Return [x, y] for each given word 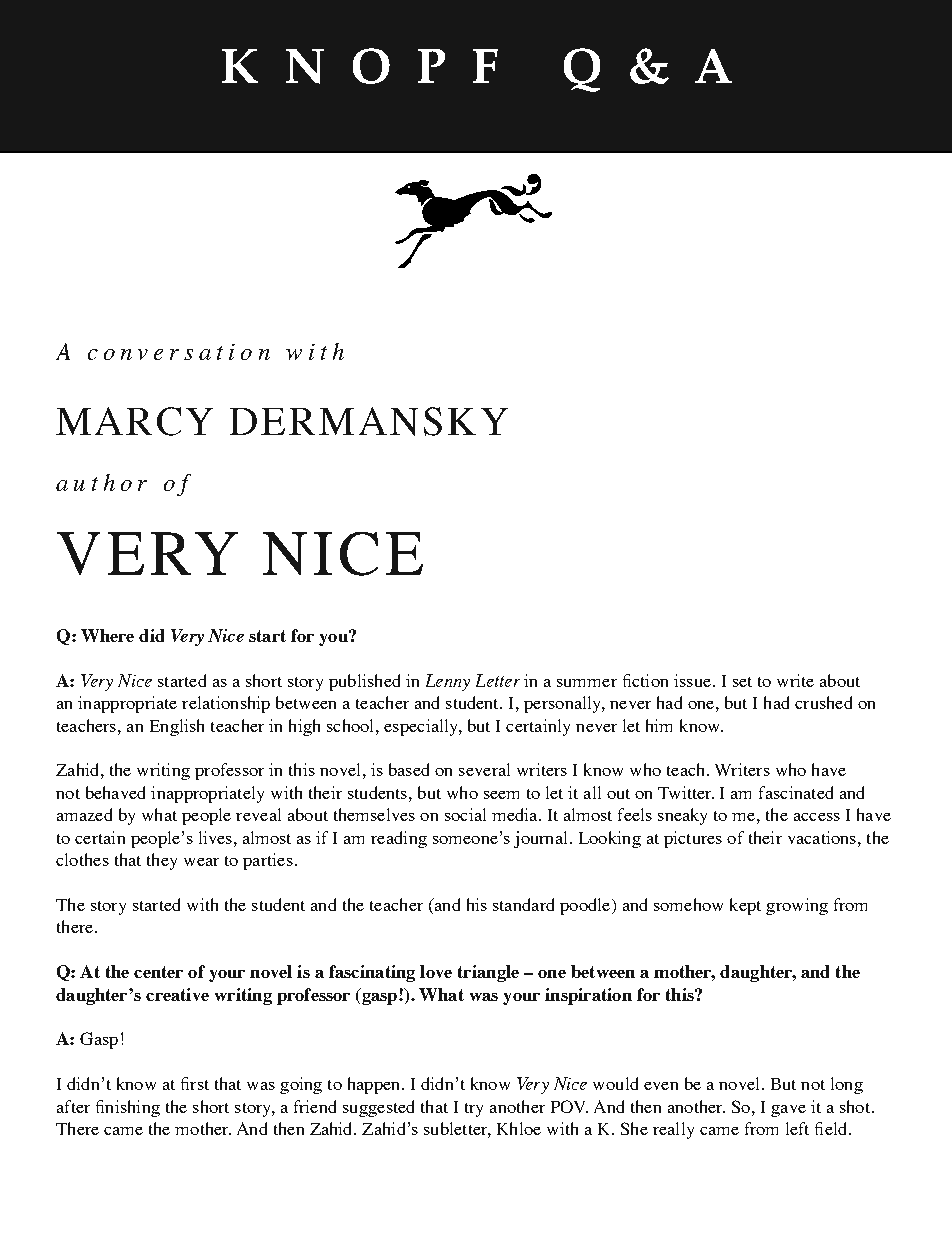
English [177, 727]
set [742, 682]
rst [199, 1085]
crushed [823, 702]
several [484, 769]
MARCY [134, 421]
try [474, 1110]
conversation [179, 352]
